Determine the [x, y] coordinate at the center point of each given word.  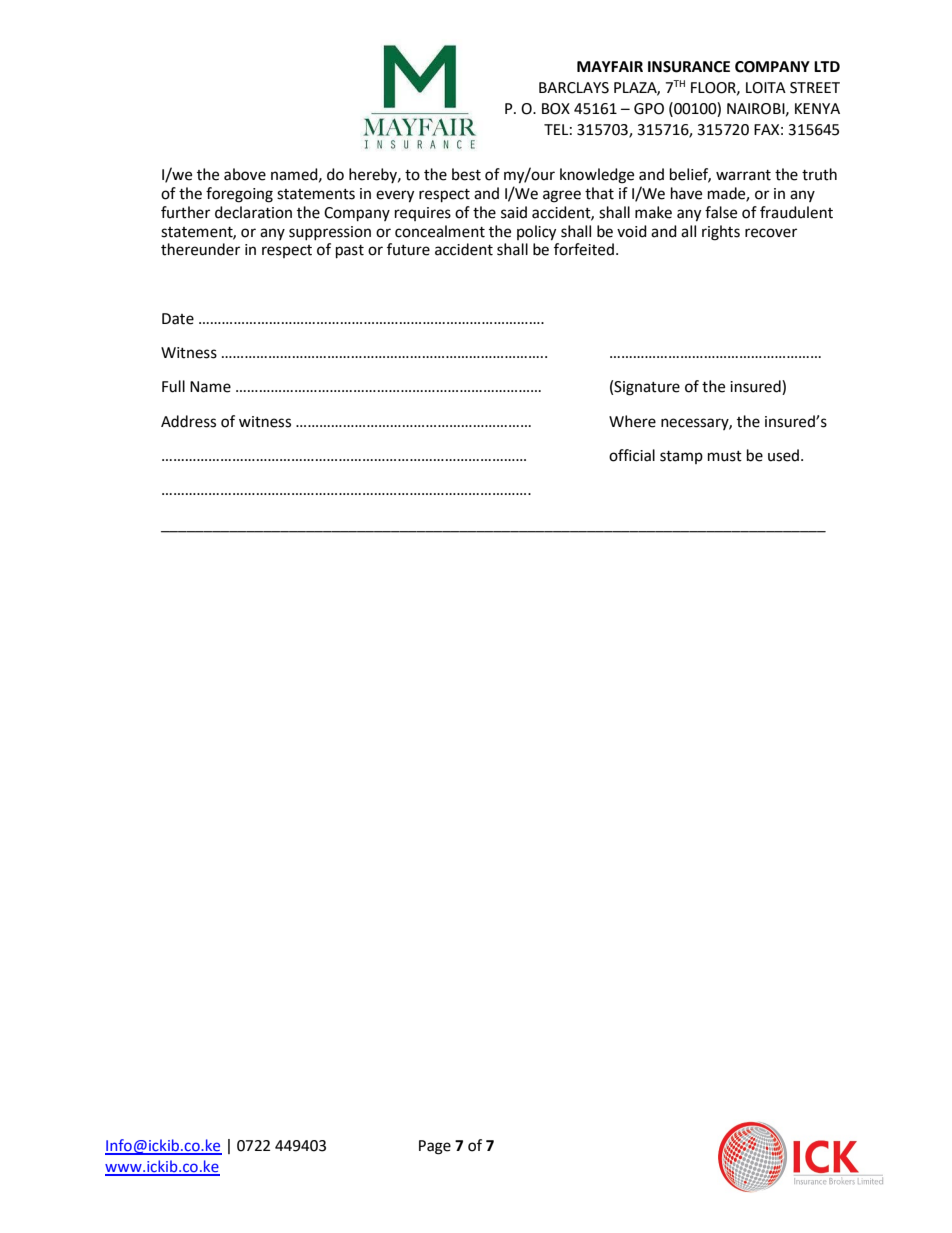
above [245, 174]
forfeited [584, 249]
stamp [681, 457]
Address [188, 421]
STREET [815, 88]
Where [632, 421]
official [632, 455]
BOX [556, 109]
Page [435, 1147]
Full [173, 386]
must [725, 456]
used [783, 455]
